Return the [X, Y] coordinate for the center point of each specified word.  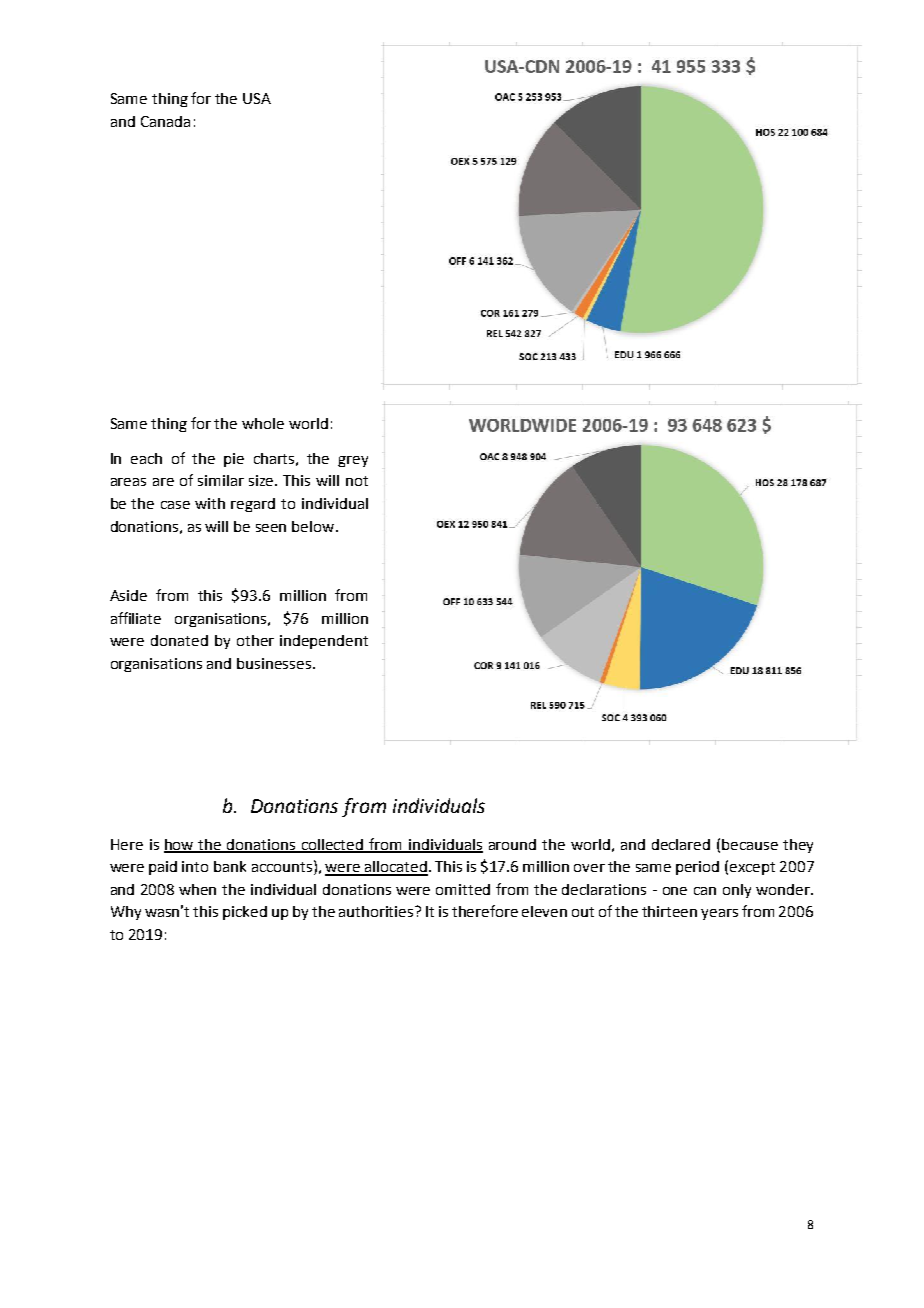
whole [263, 423]
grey [353, 461]
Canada [165, 121]
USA [257, 98]
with [210, 503]
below [314, 526]
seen [271, 528]
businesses [274, 663]
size [263, 480]
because [750, 844]
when [197, 889]
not [357, 481]
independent [324, 642]
